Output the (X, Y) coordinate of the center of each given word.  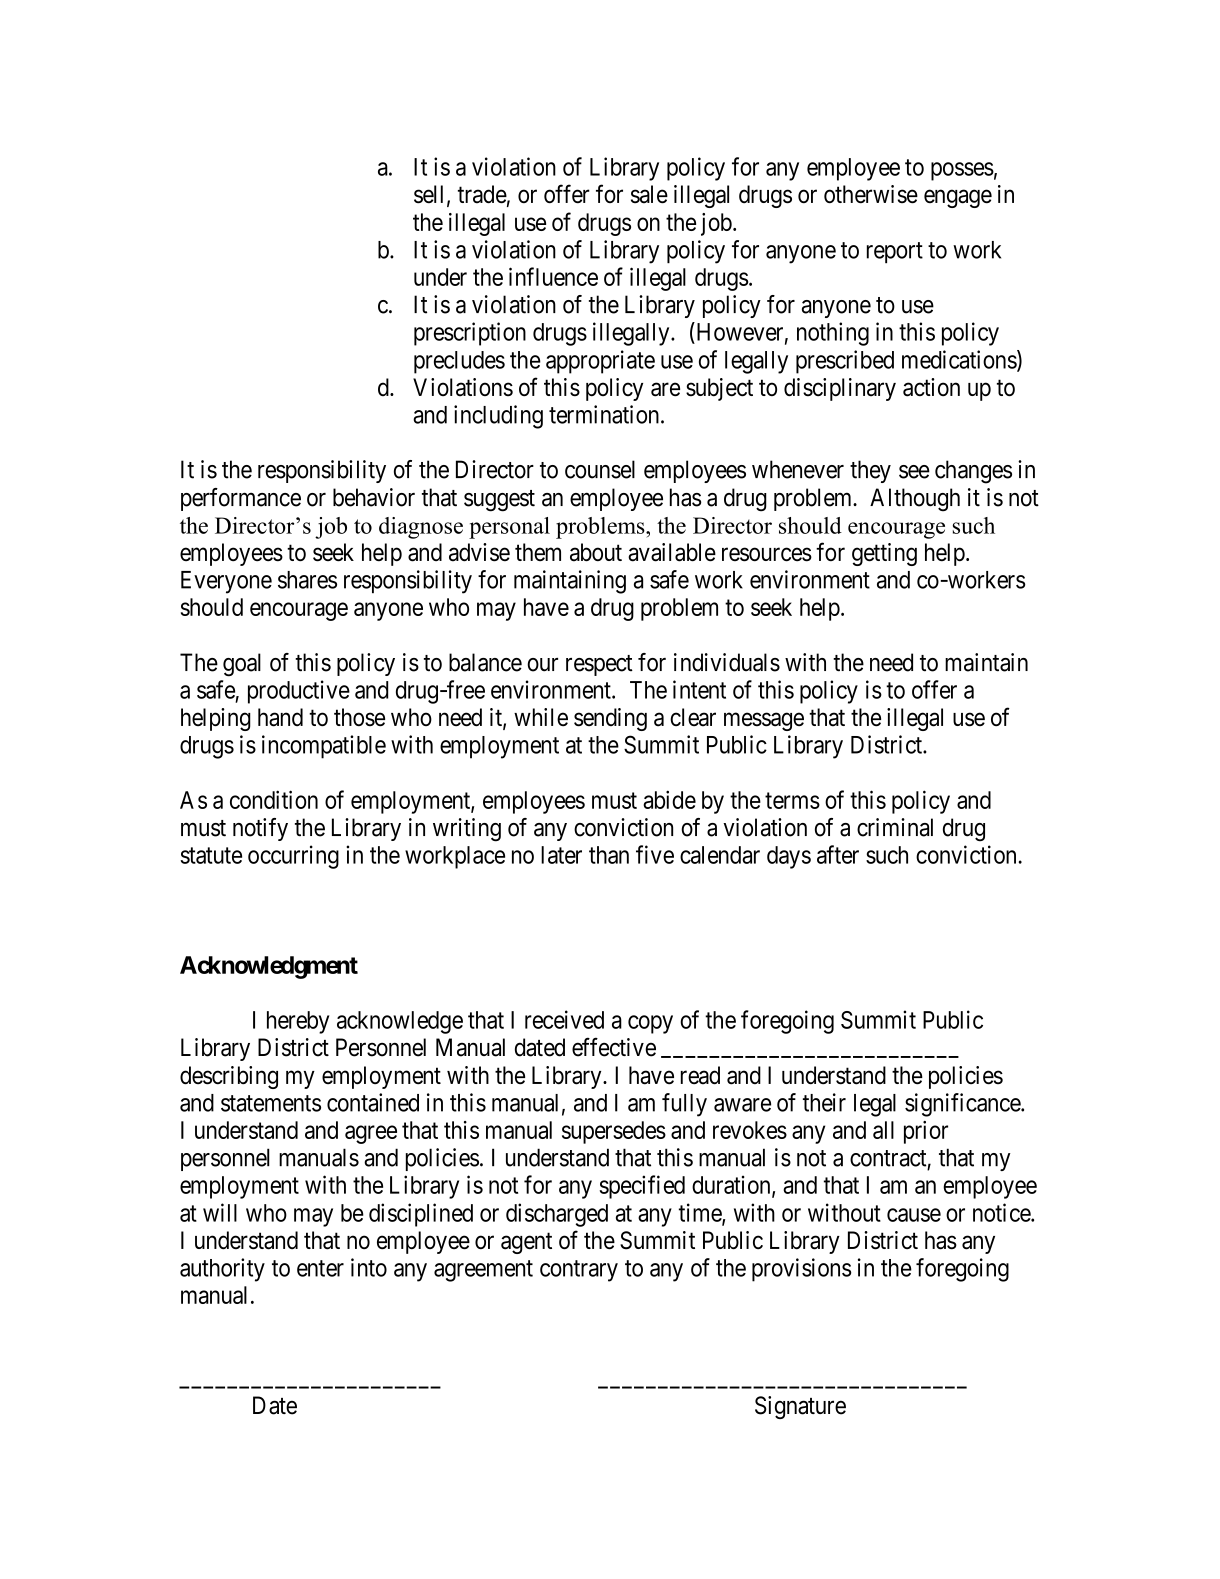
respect (599, 665)
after (838, 854)
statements (271, 1103)
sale (649, 194)
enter (320, 1268)
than (609, 855)
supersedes (614, 1132)
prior (926, 1132)
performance (241, 499)
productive (299, 692)
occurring (293, 857)
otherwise (871, 194)
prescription (470, 334)
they (870, 471)
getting (884, 554)
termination (605, 414)
